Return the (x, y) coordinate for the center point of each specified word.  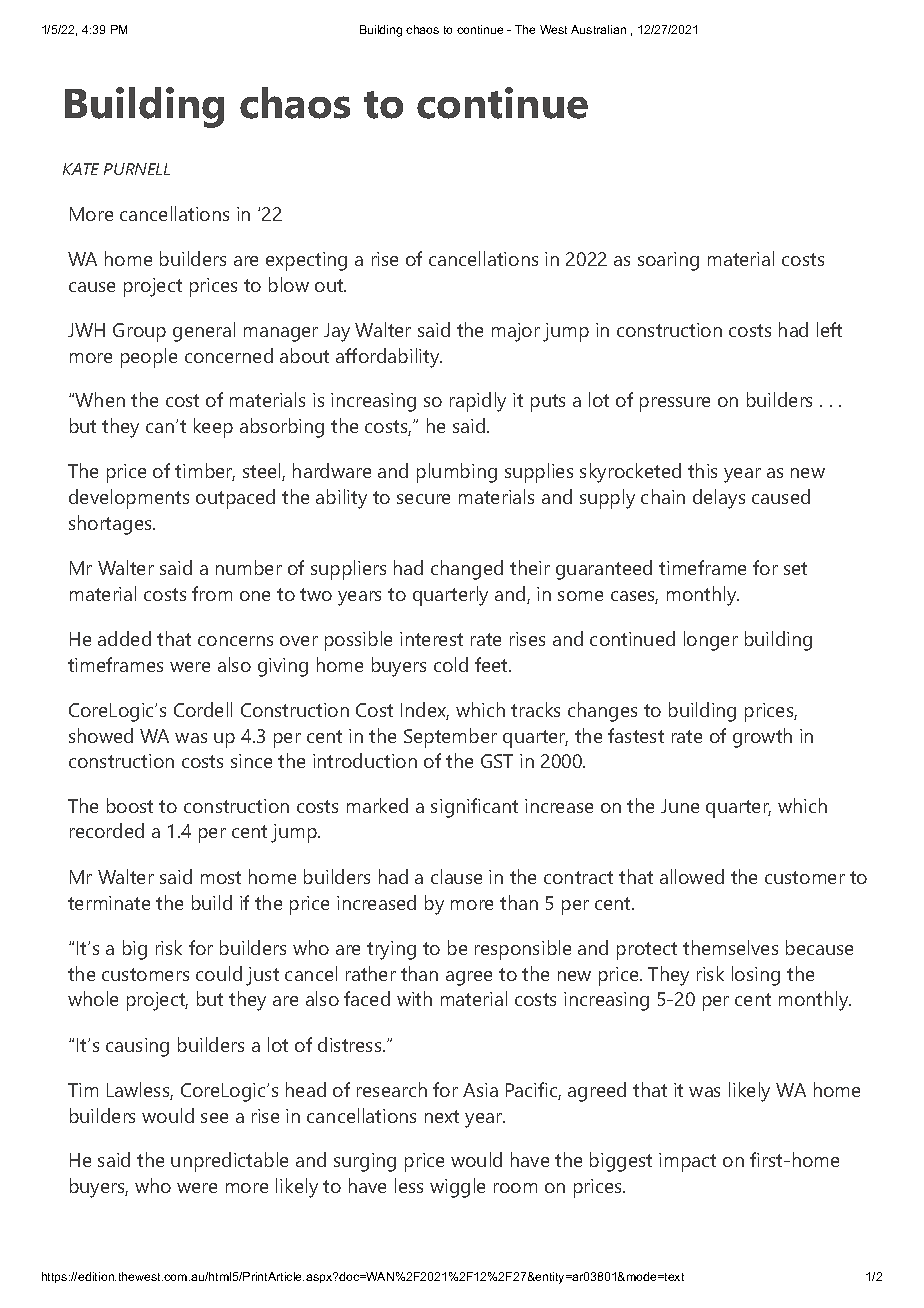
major (516, 332)
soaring (668, 261)
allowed (692, 876)
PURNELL (137, 169)
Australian (598, 29)
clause (456, 876)
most (221, 877)
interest (431, 639)
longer (711, 641)
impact (687, 1162)
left (829, 329)
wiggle (457, 1188)
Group (139, 332)
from (212, 593)
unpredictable (229, 1162)
